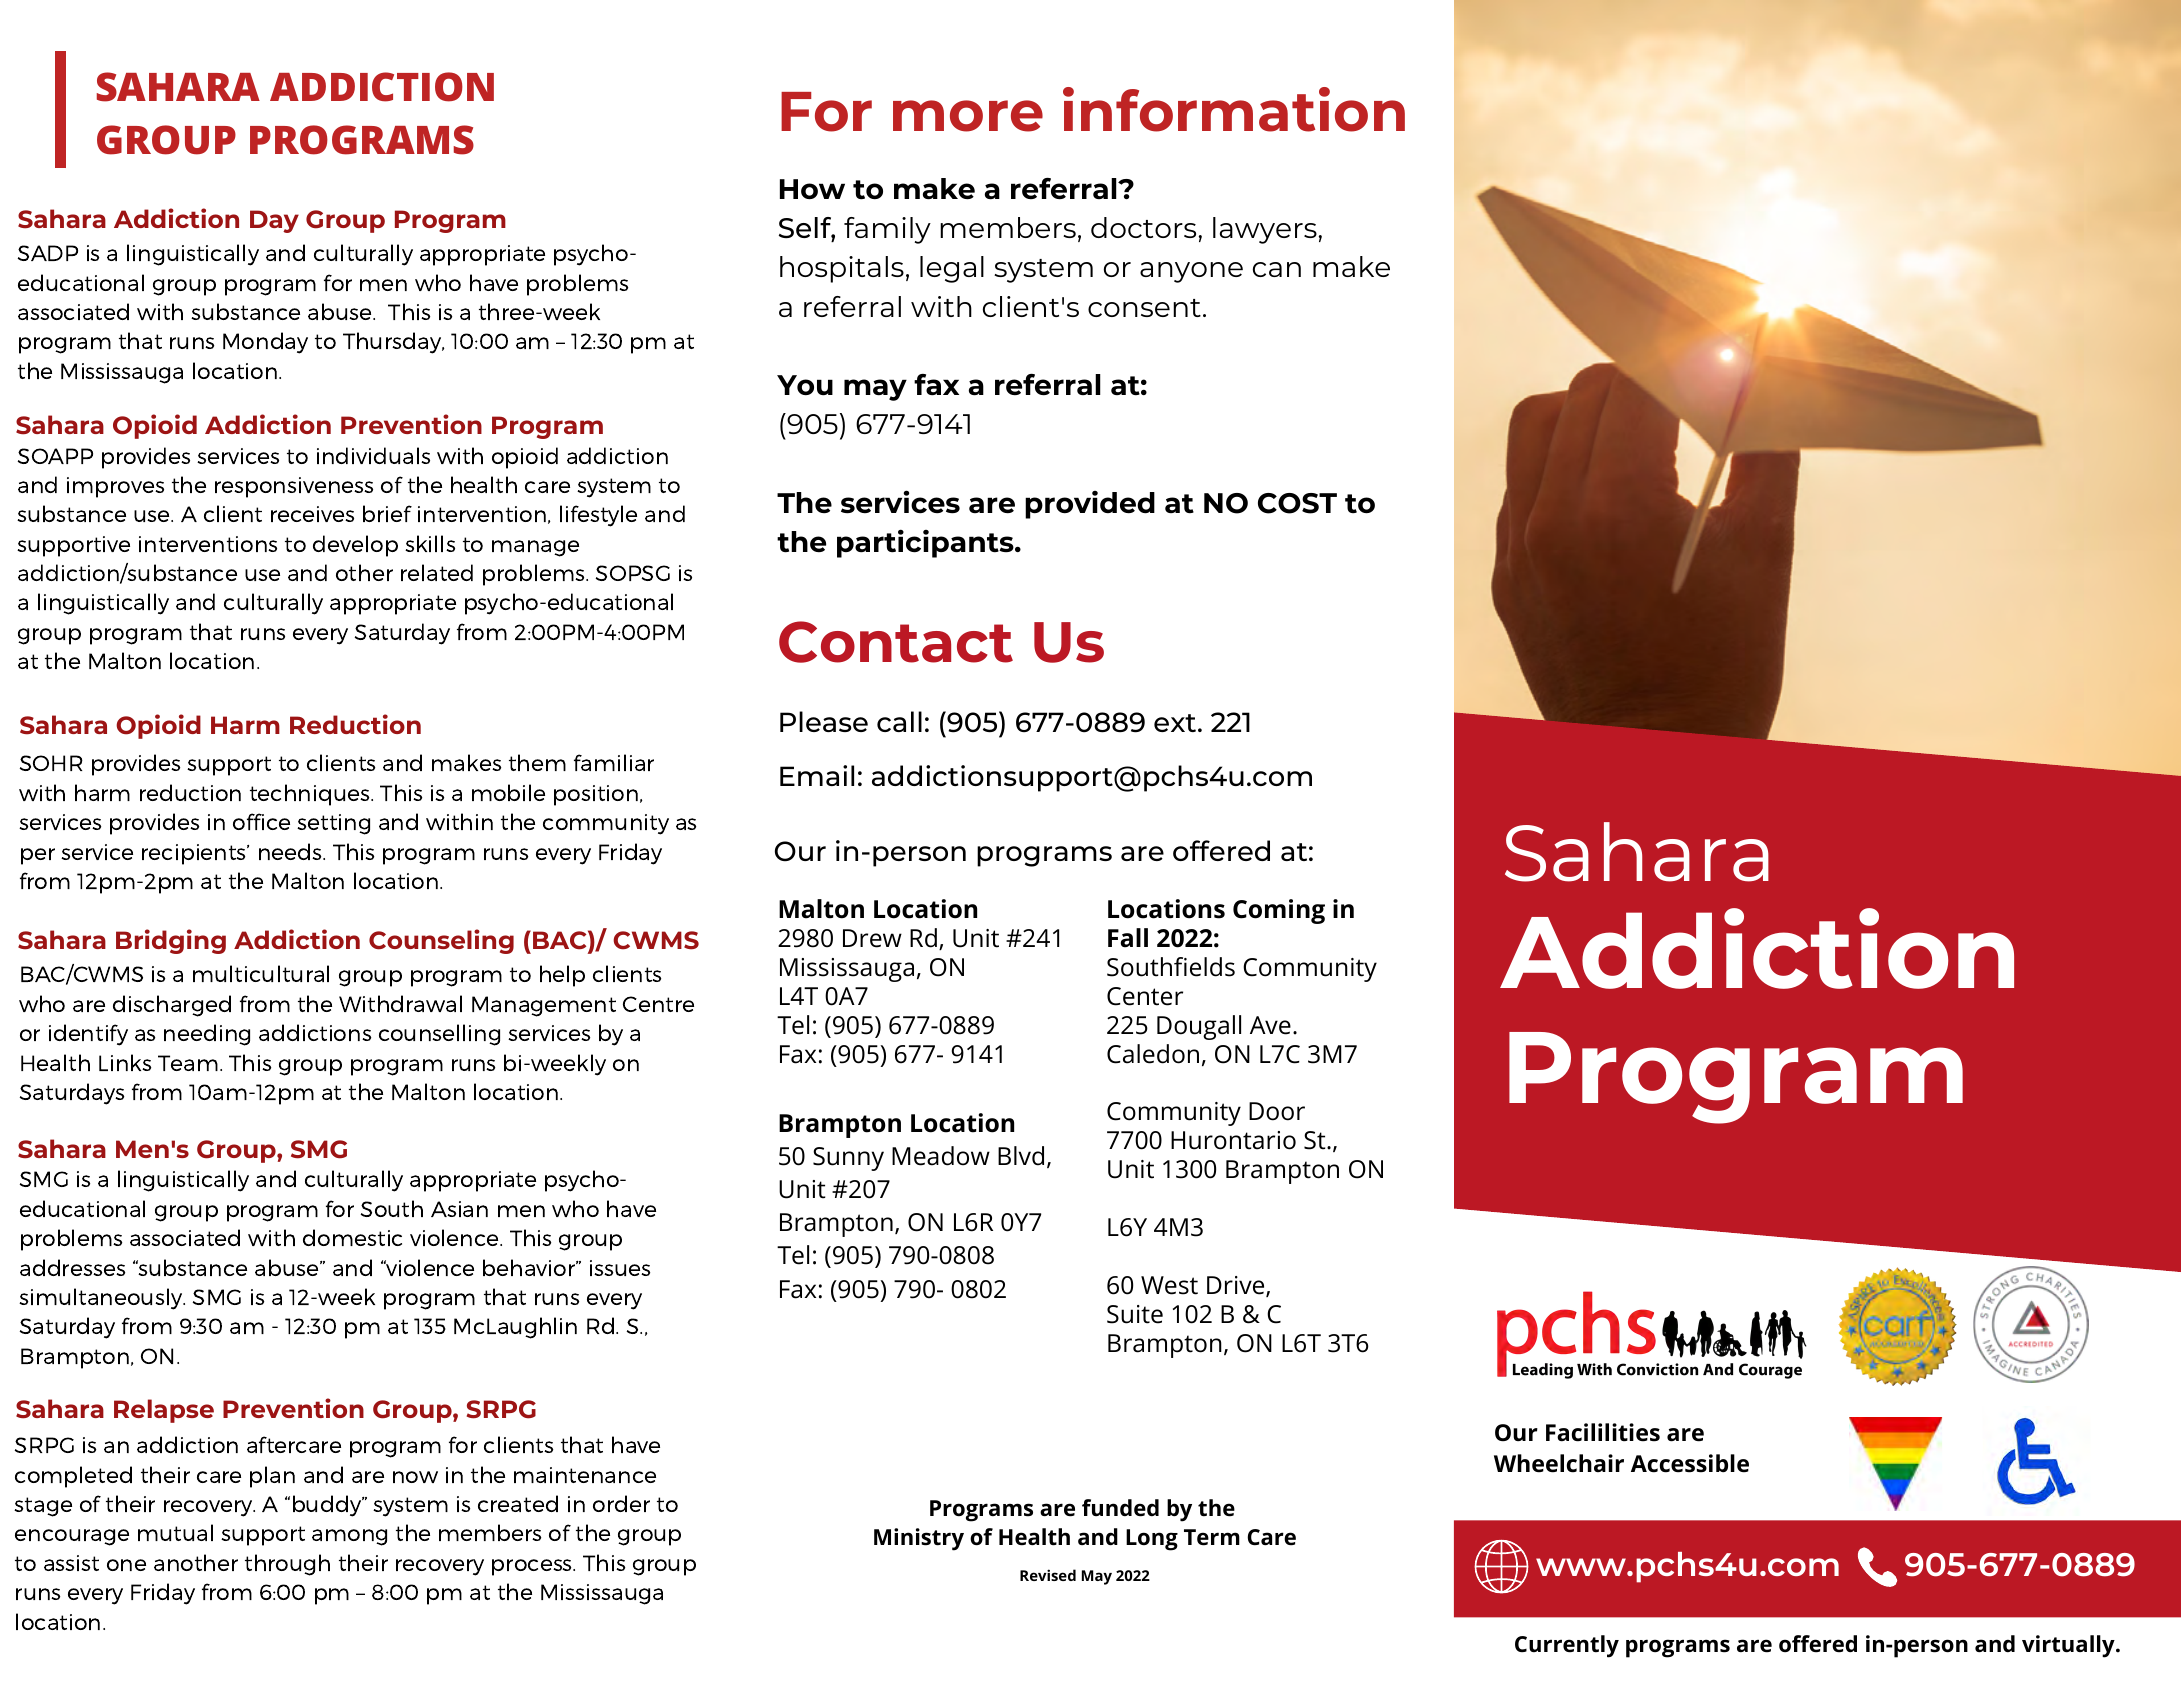 The height and width of the screenshot is (1685, 2181). What do you see at coordinates (968, 116) in the screenshot?
I see `more` at bounding box center [968, 116].
